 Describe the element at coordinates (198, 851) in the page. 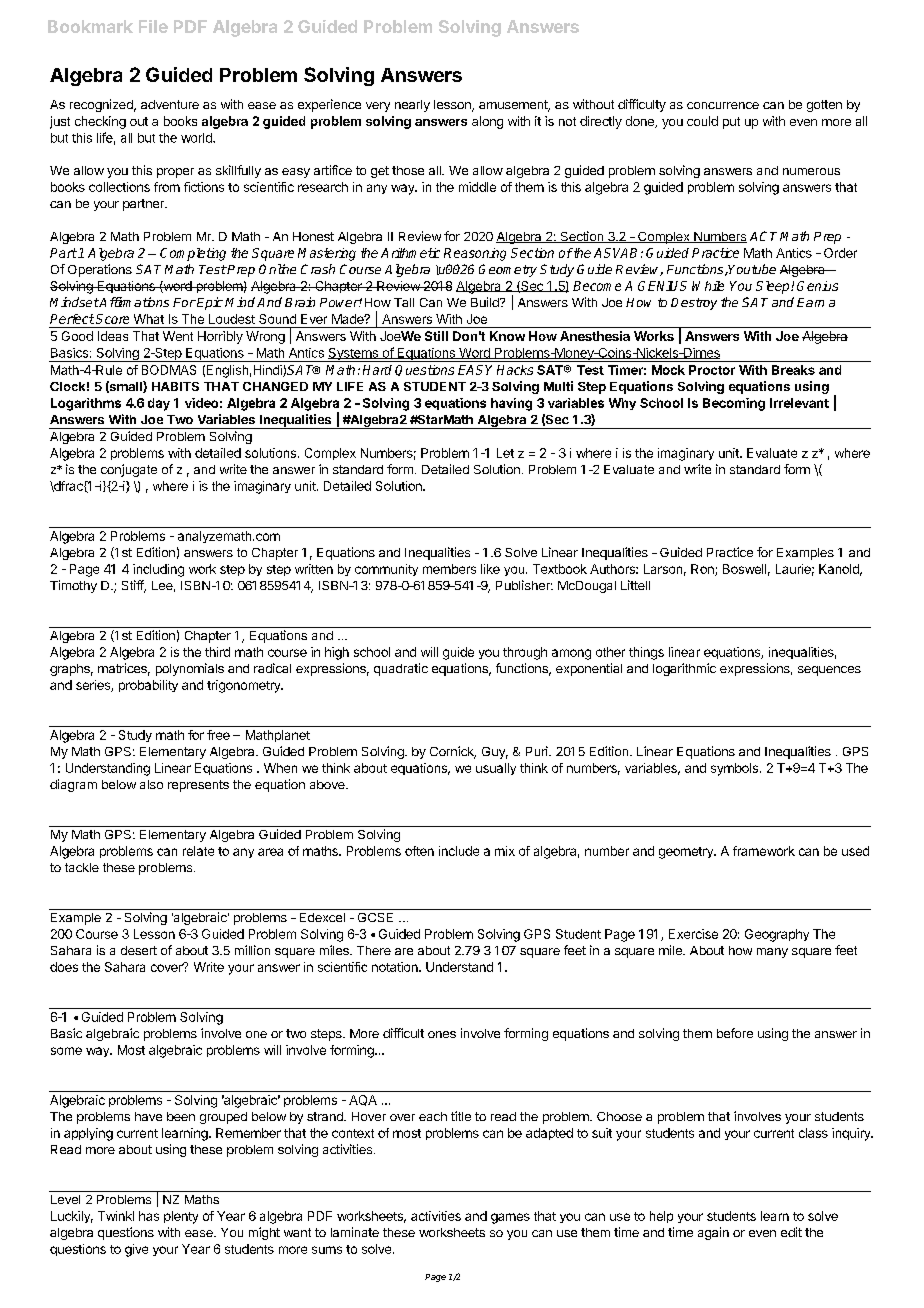

I see `relate` at that location.
